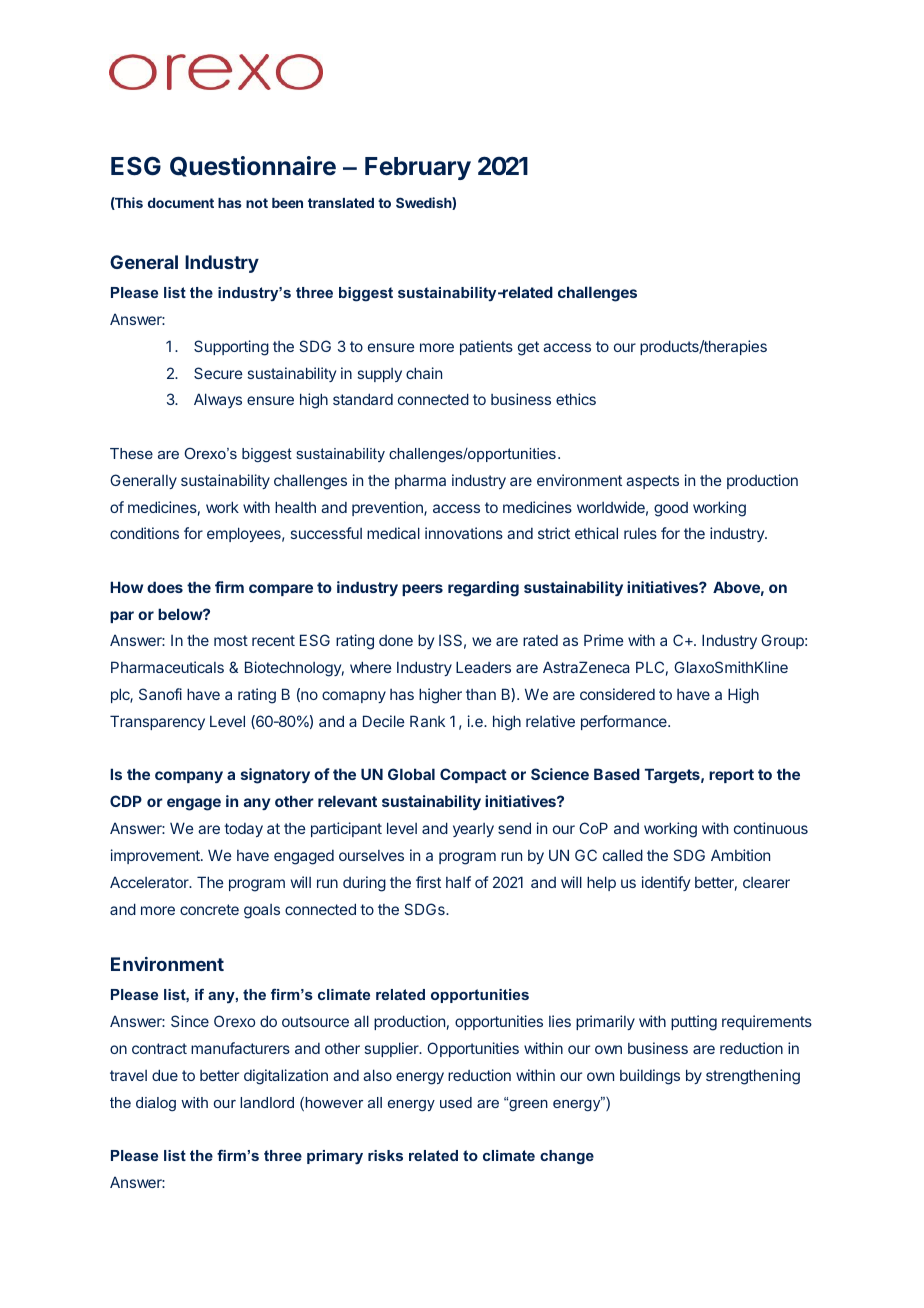 The height and width of the screenshot is (1308, 924). I want to click on used, so click(456, 1102).
